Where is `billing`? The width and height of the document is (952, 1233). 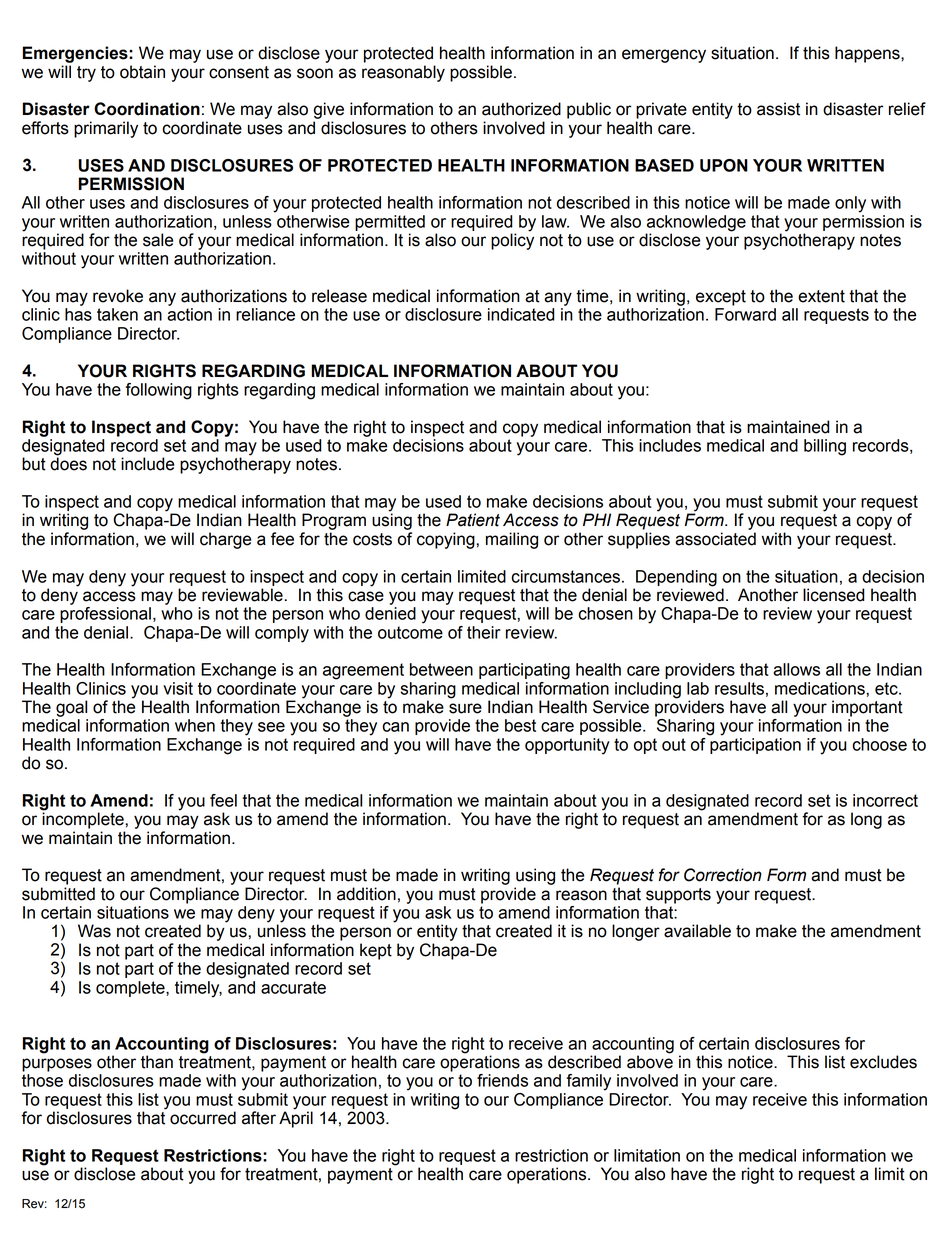 billing is located at coordinates (825, 447).
